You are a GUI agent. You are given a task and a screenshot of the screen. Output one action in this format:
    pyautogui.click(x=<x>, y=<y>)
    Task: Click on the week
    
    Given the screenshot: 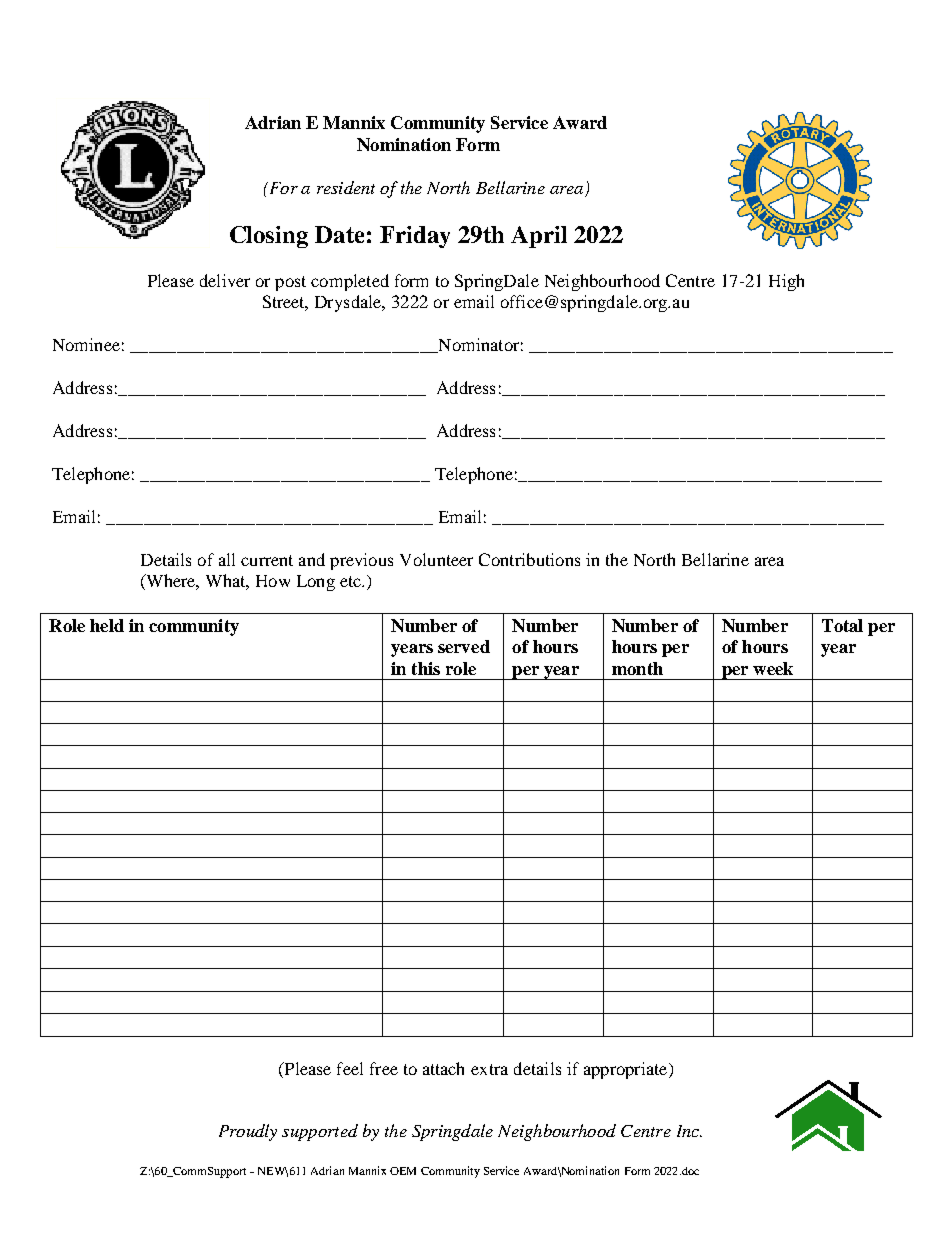 What is the action you would take?
    pyautogui.click(x=773, y=668)
